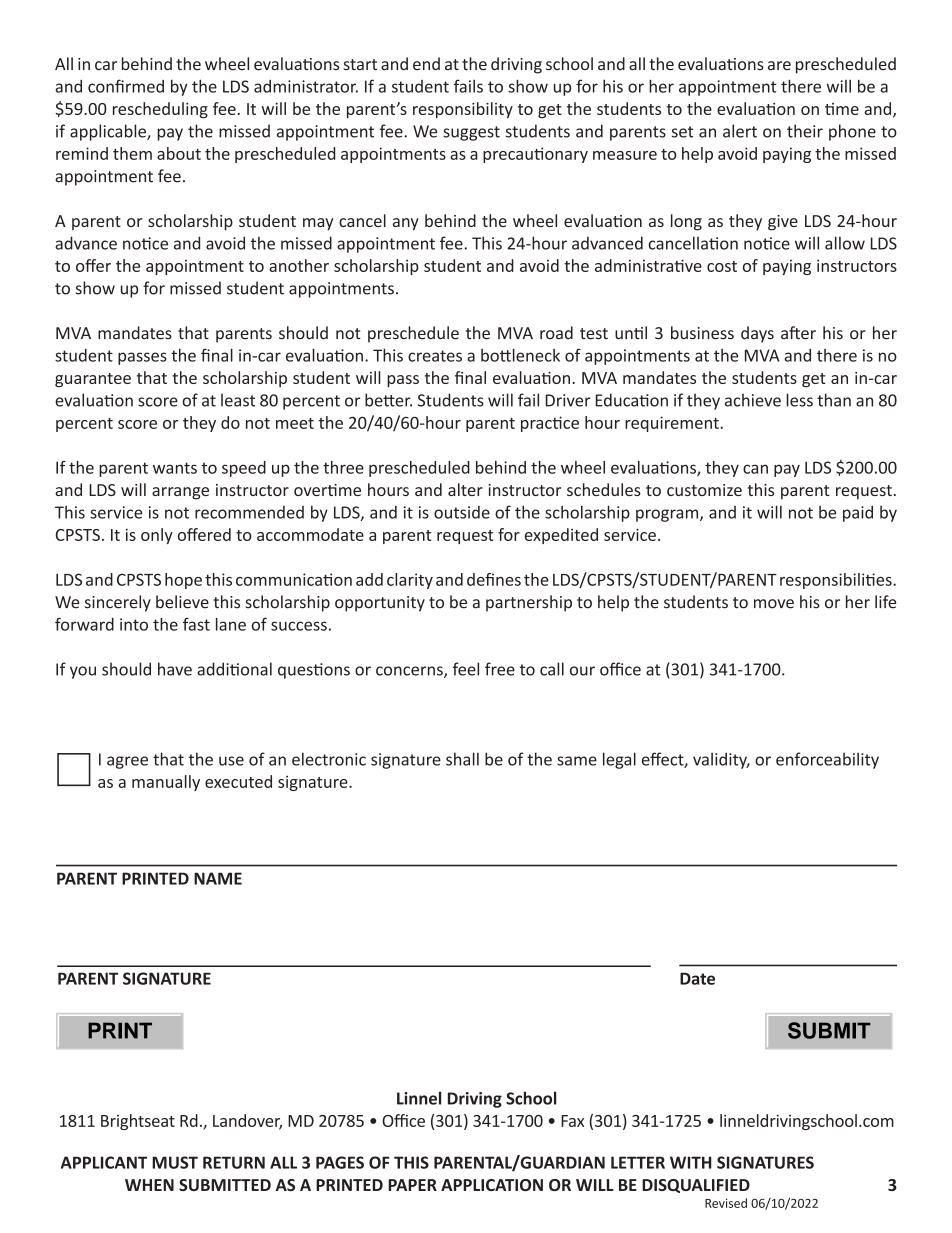  Describe the element at coordinates (175, 1162) in the document. I see `MUST` at that location.
